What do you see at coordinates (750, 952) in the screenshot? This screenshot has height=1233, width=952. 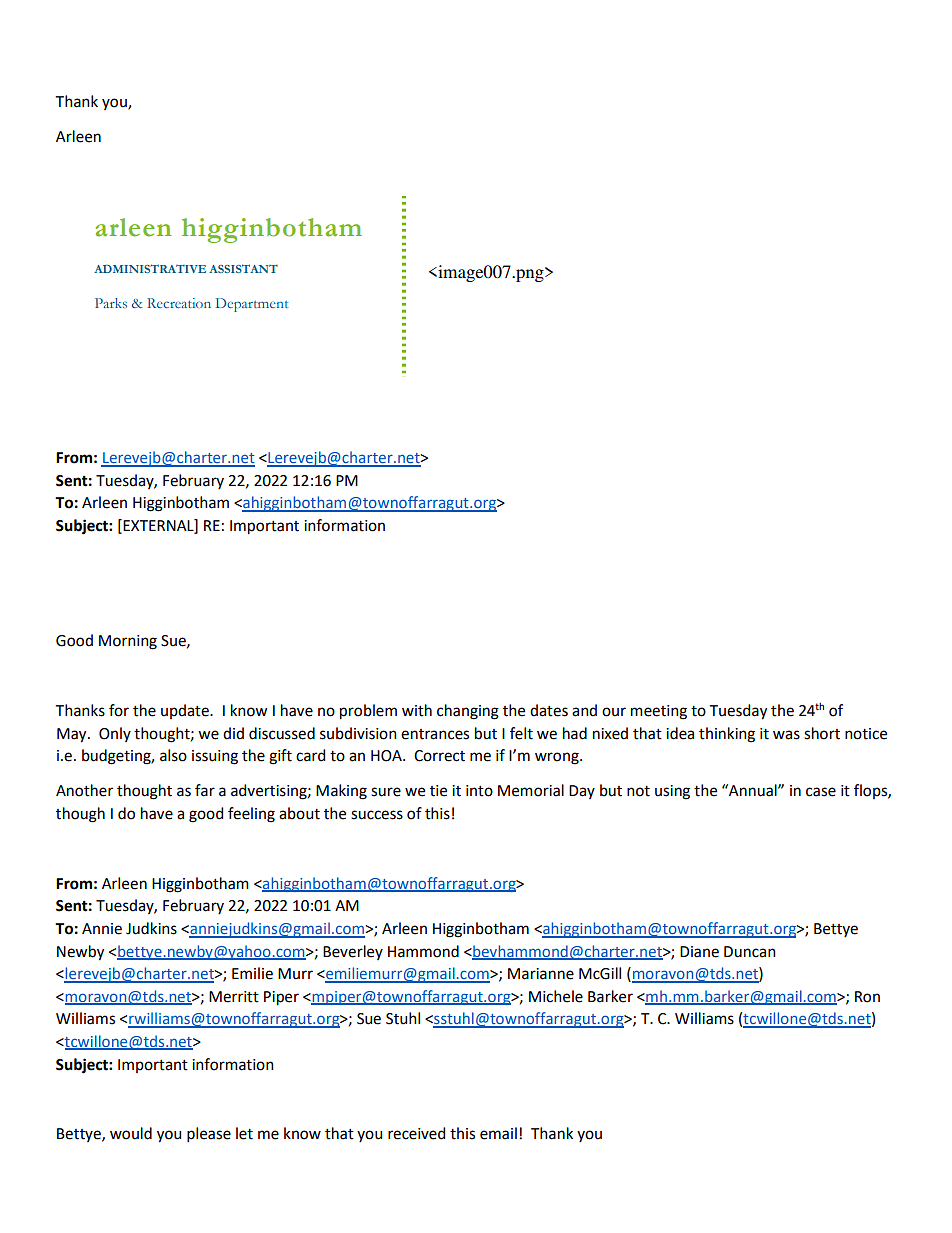 I see `Duncan` at bounding box center [750, 952].
